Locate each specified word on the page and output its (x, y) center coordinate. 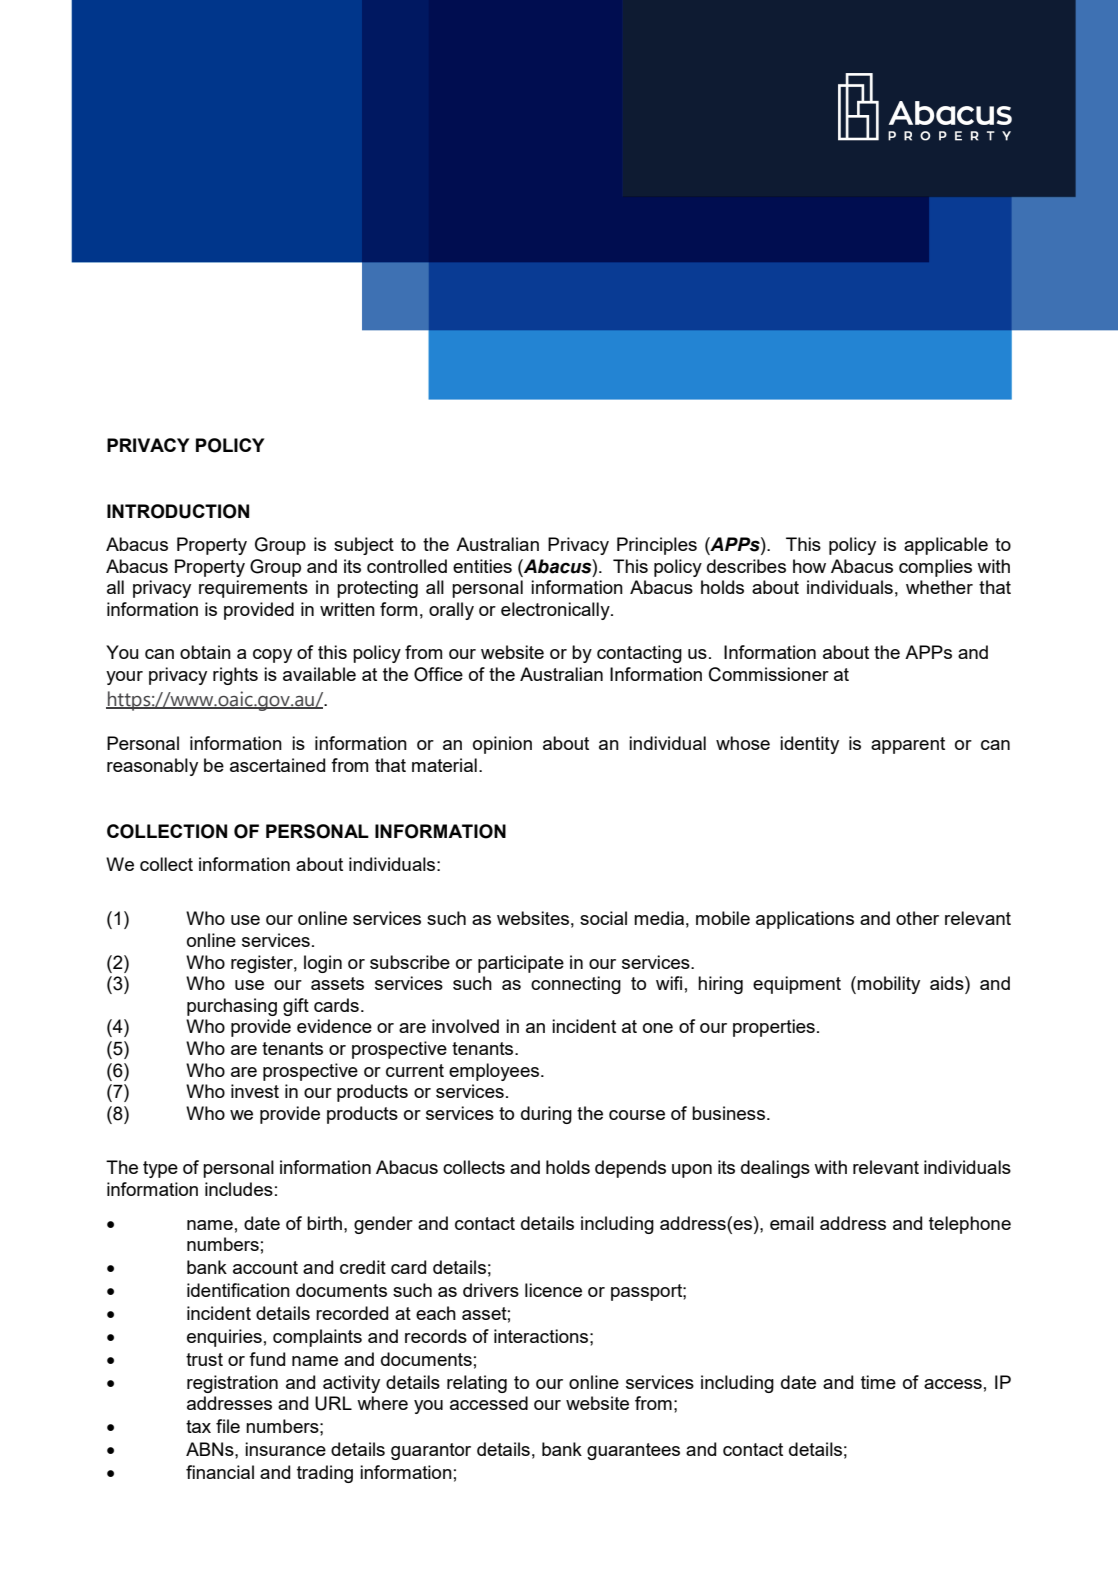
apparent (908, 745)
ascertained (277, 765)
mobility (888, 985)
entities (482, 566)
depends (630, 1169)
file (228, 1426)
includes (239, 1189)
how (809, 566)
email (792, 1223)
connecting (576, 985)
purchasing (232, 1007)
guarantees (633, 1451)
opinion (502, 745)
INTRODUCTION (178, 511)
